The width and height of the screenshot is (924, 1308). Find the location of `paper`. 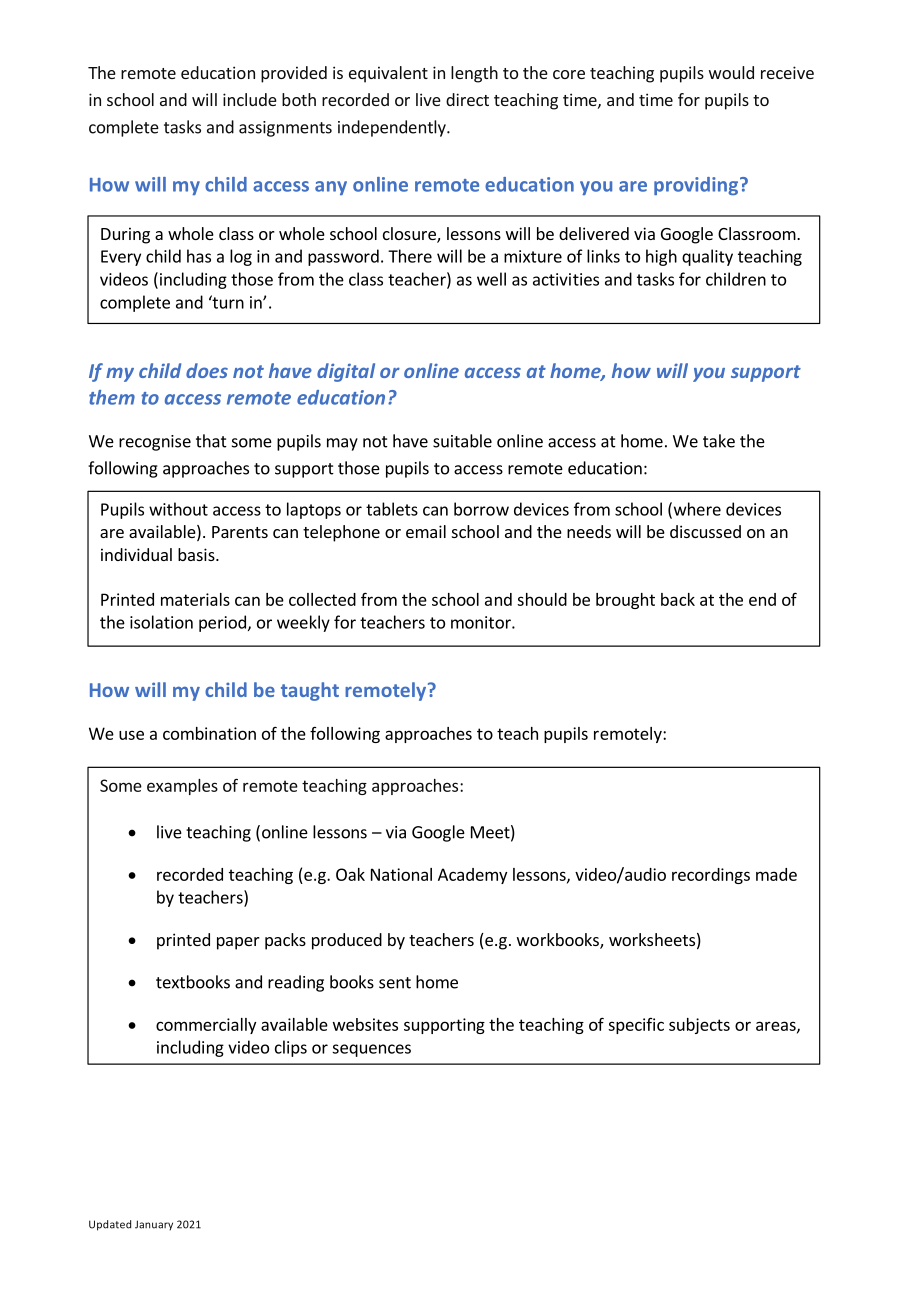

paper is located at coordinates (238, 943).
